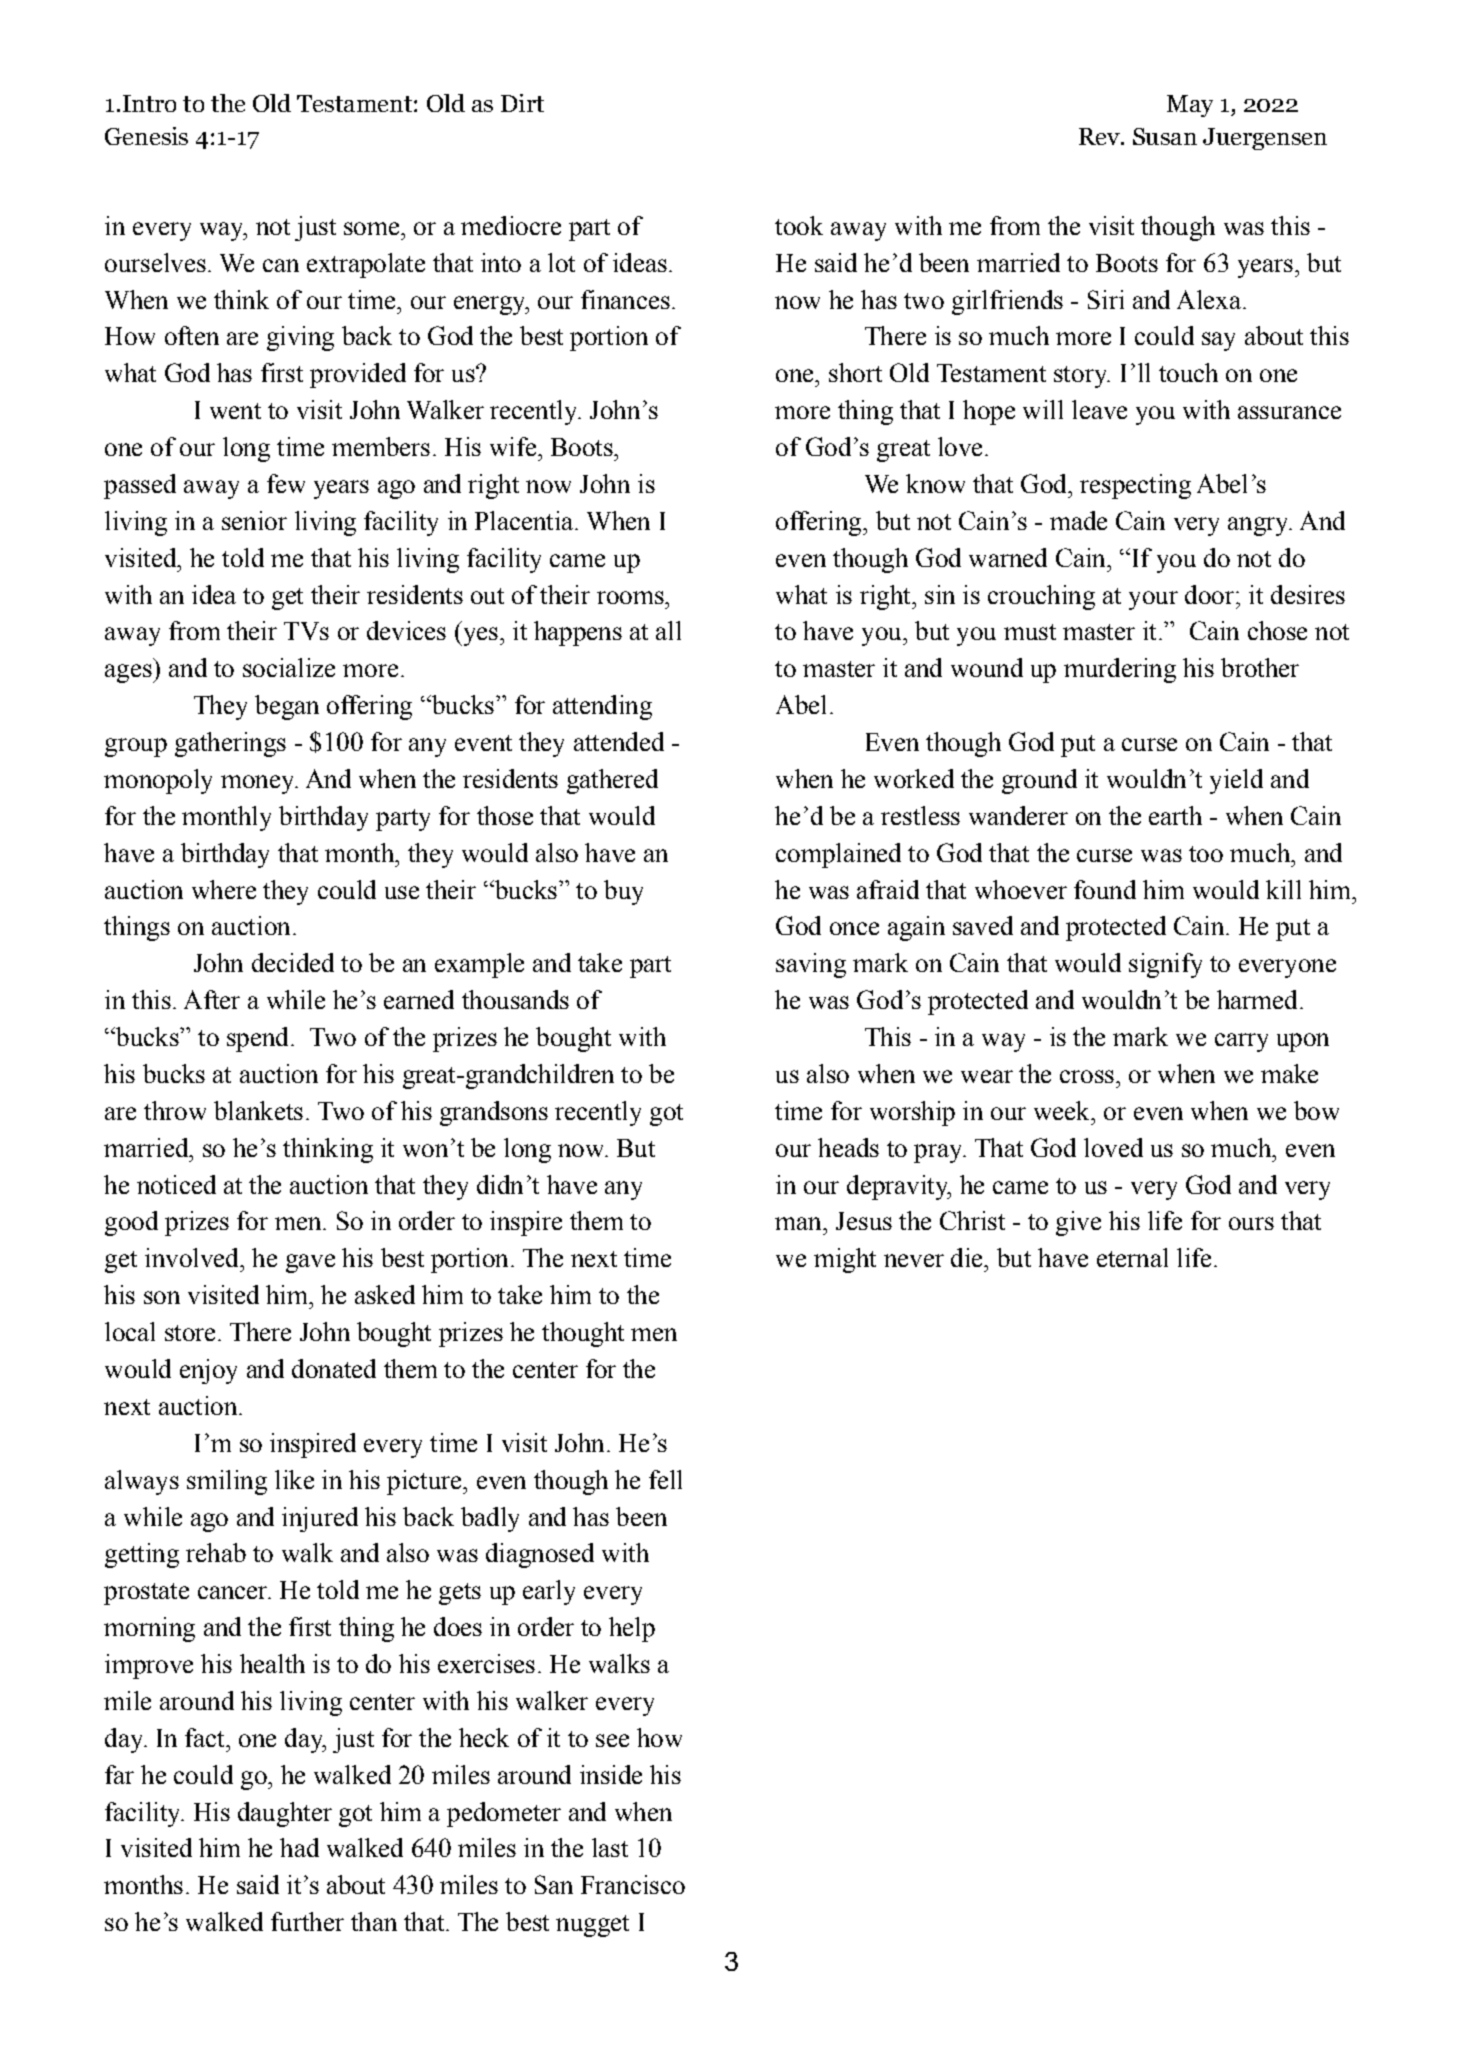  What do you see at coordinates (299, 1847) in the screenshot?
I see `had` at bounding box center [299, 1847].
